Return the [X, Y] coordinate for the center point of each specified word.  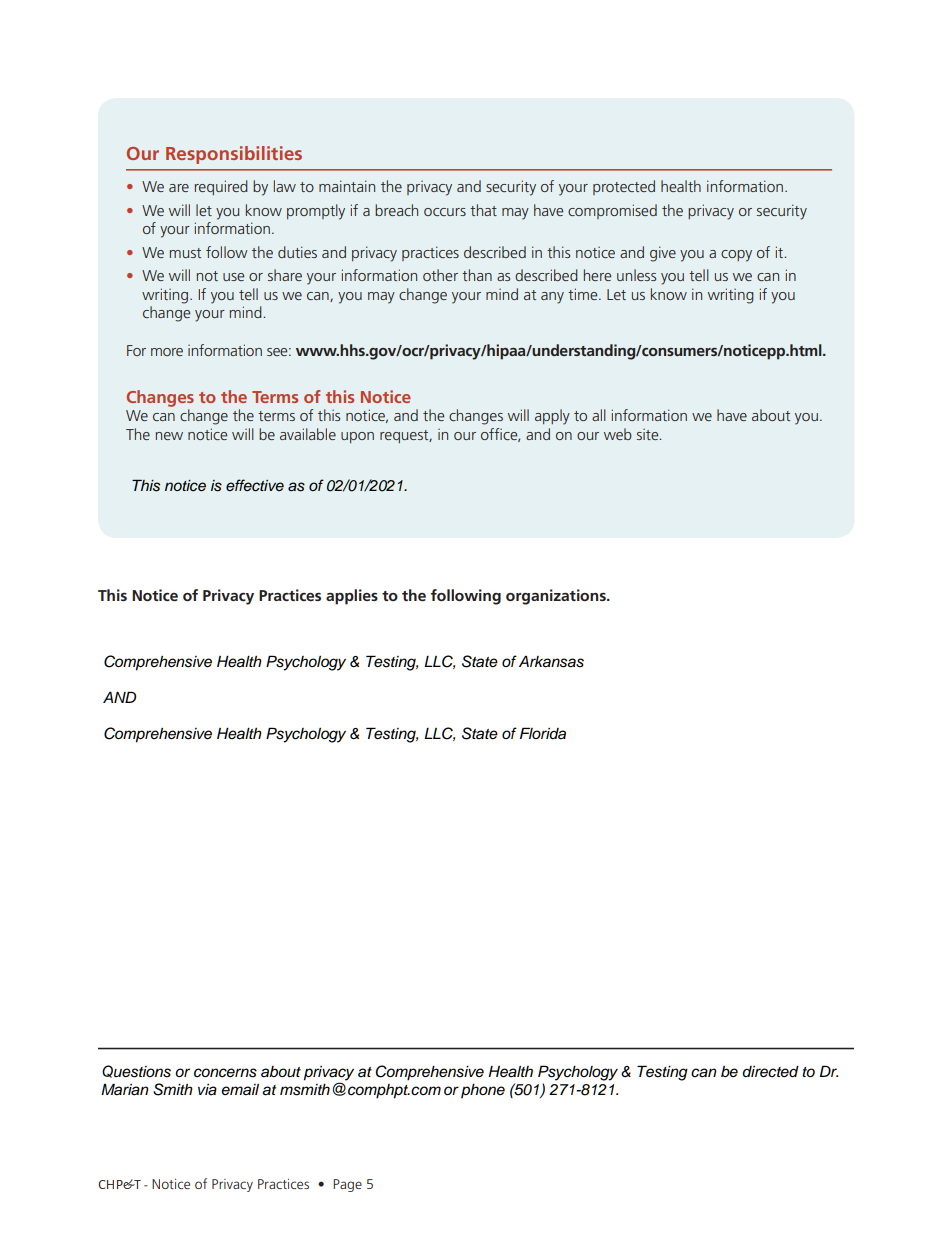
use [233, 277]
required [221, 187]
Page [347, 1185]
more [167, 352]
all [599, 415]
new [169, 436]
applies [352, 597]
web [618, 434]
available [308, 434]
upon [357, 437]
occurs [445, 212]
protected [624, 187]
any [552, 298]
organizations [557, 597]
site [649, 434]
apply [552, 417]
